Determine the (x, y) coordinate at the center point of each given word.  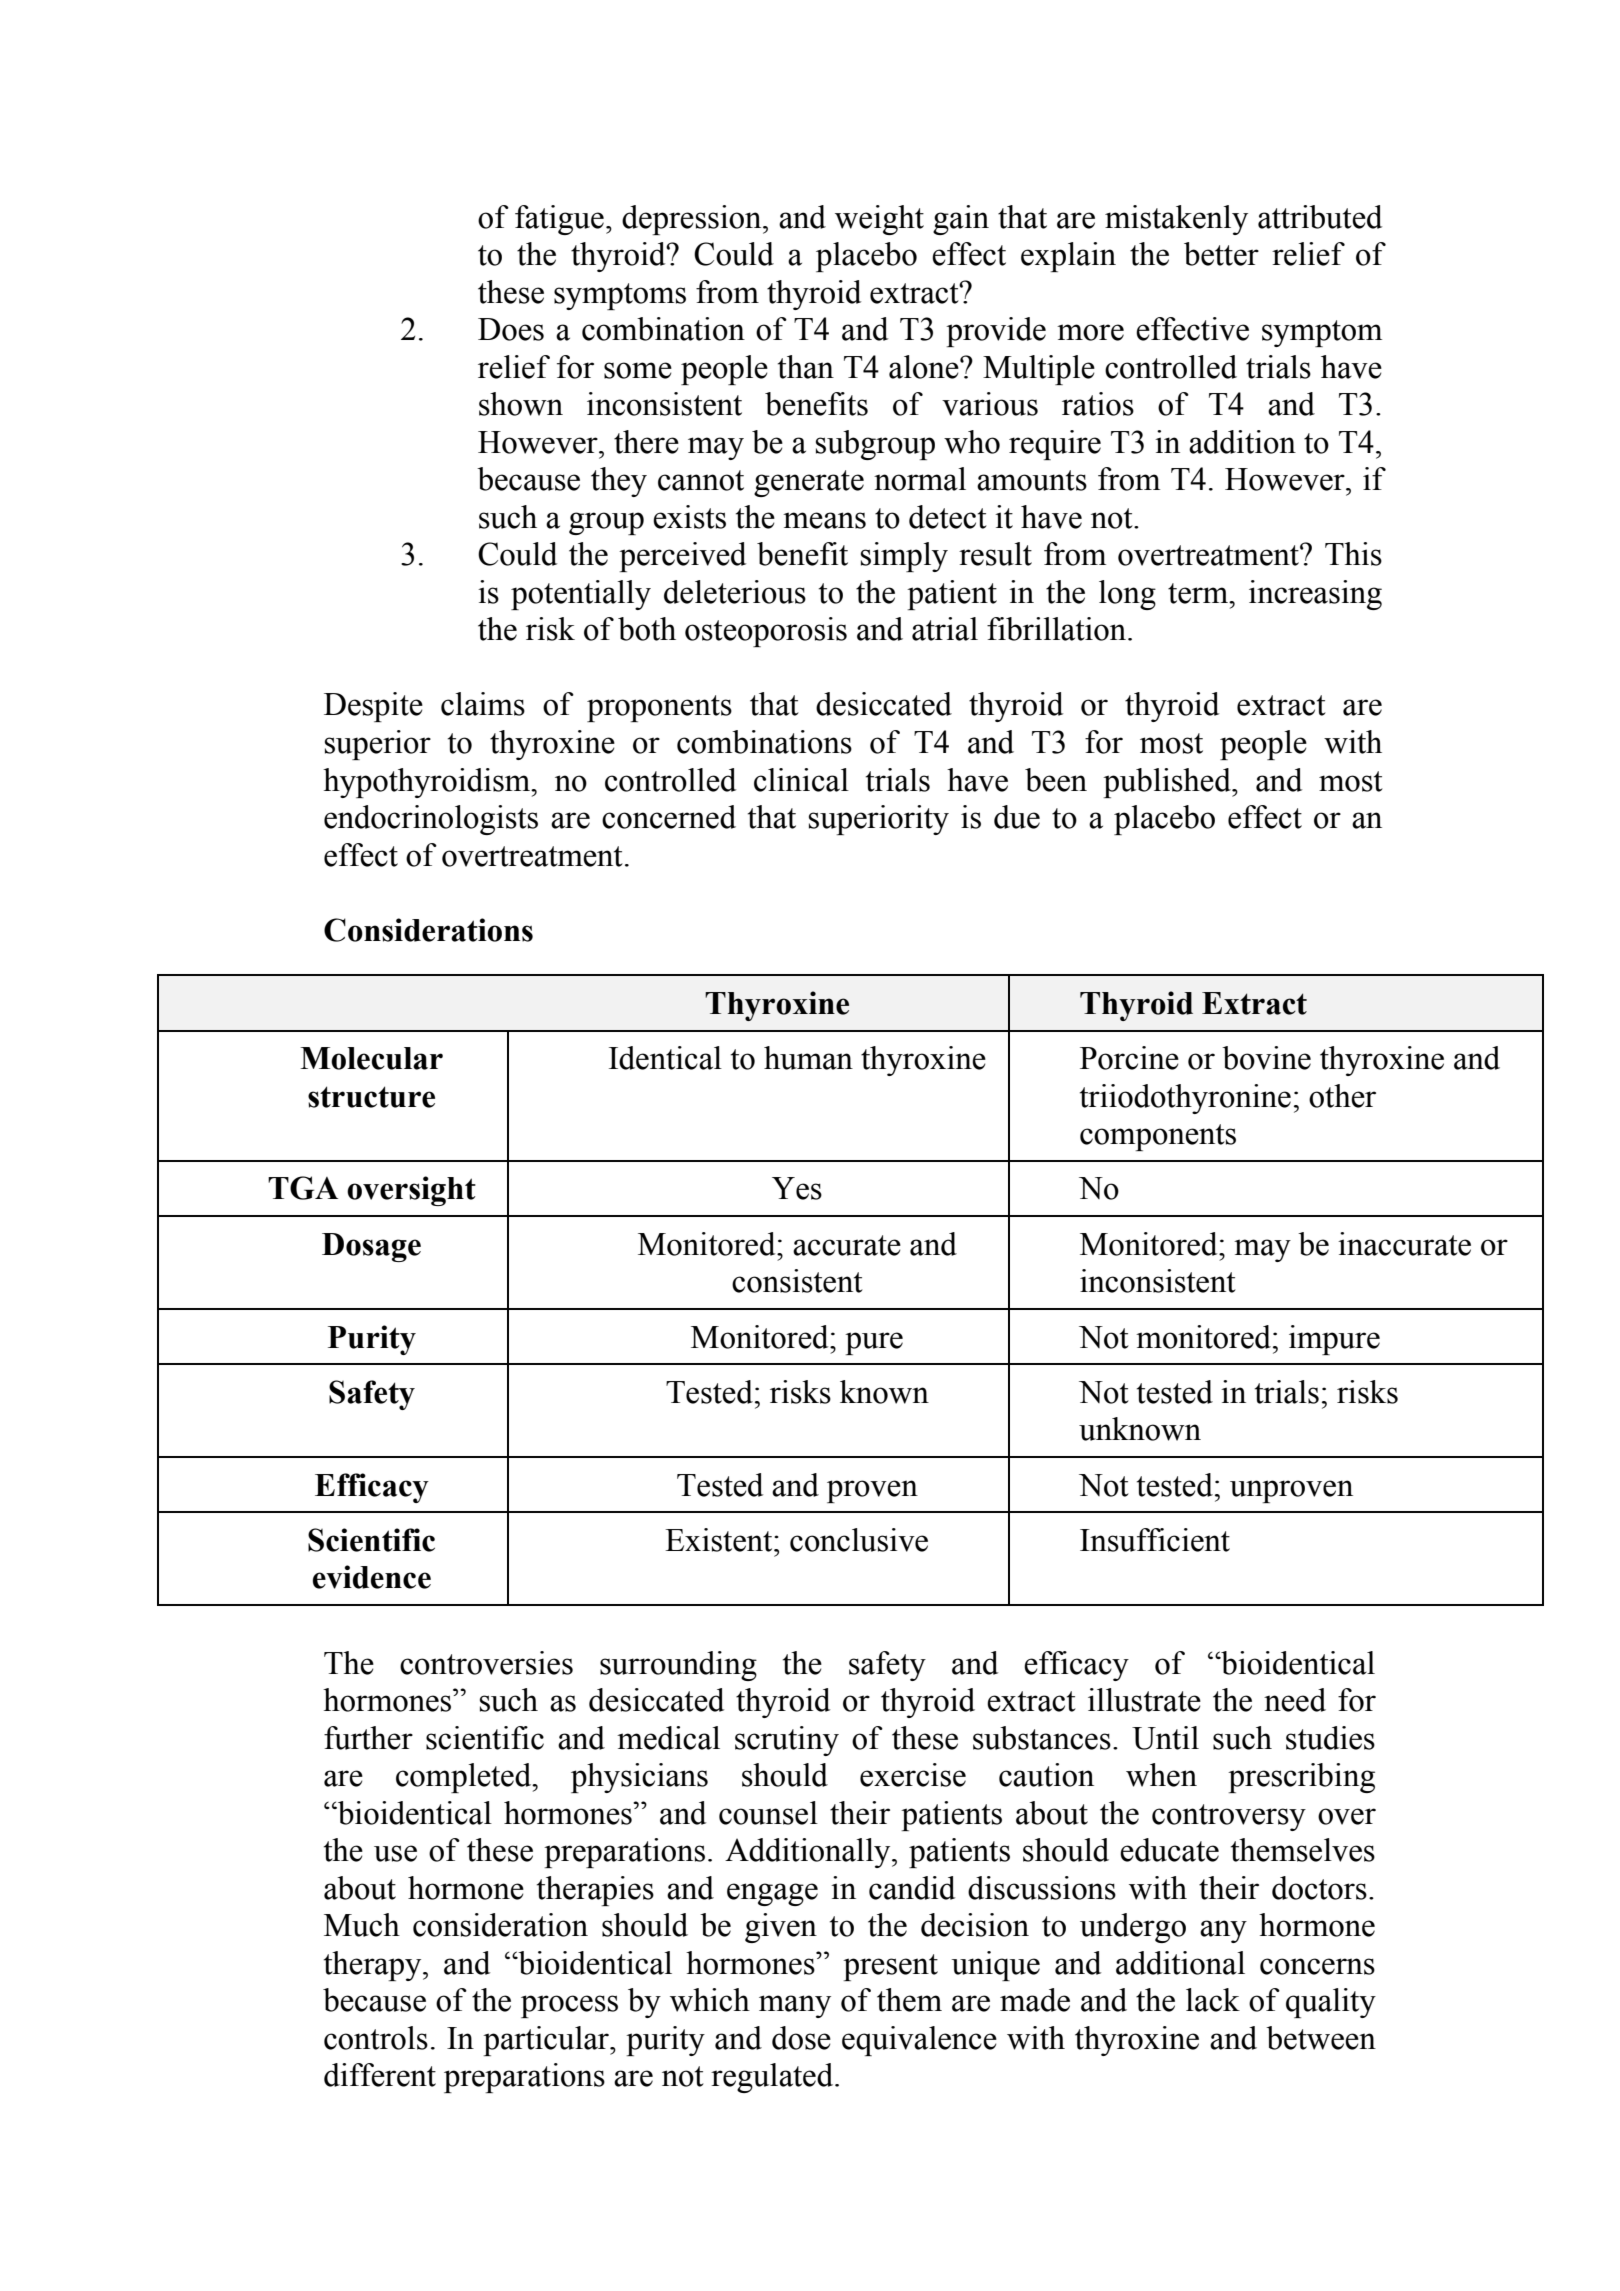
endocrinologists (431, 820)
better (1221, 254)
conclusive (859, 1540)
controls (376, 2038)
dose (801, 2038)
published (1168, 783)
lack (1213, 2000)
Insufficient (1155, 1540)
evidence (372, 1577)
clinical (801, 780)
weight (879, 220)
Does (511, 329)
